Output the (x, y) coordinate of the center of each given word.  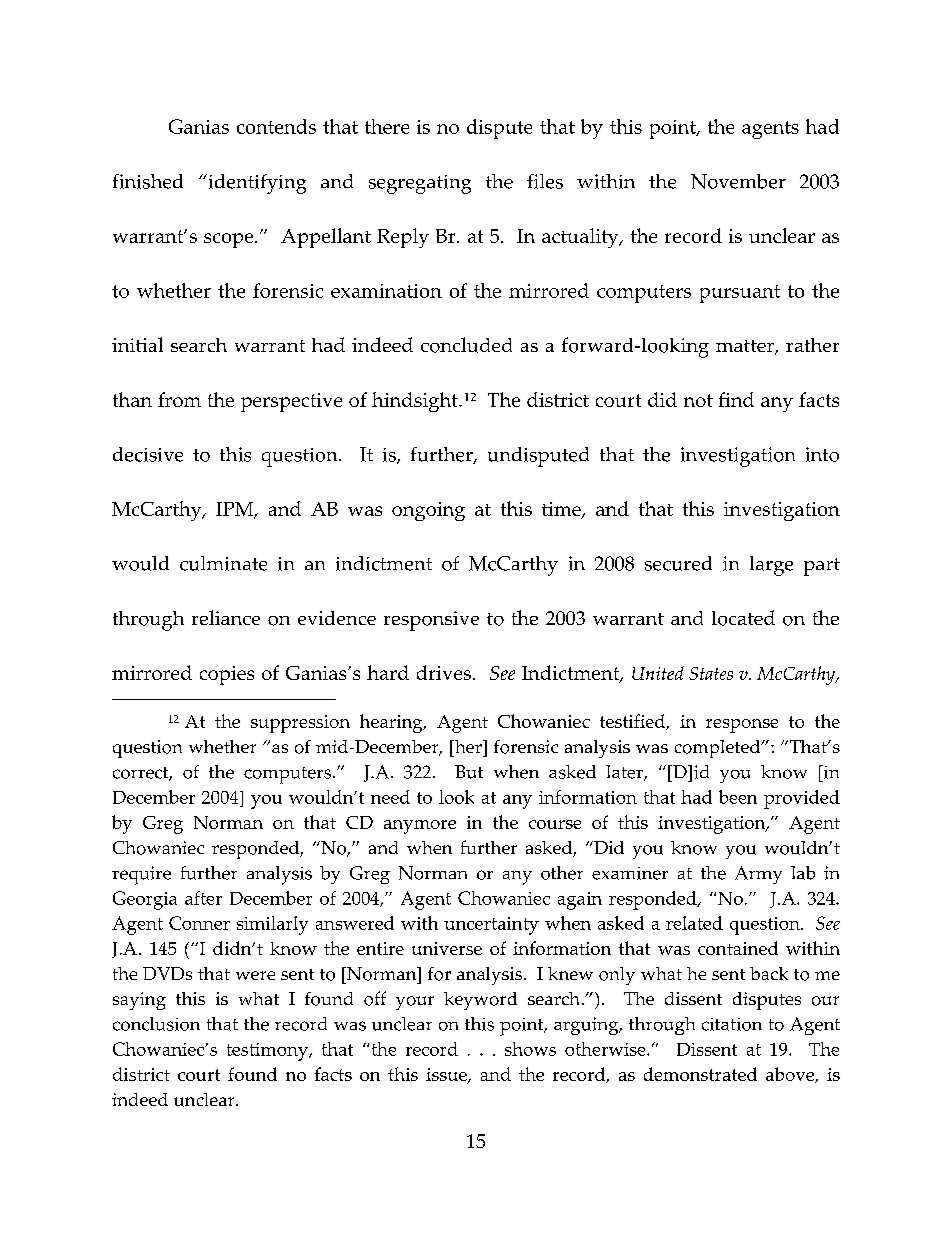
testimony (268, 1052)
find (736, 399)
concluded (466, 345)
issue (447, 1076)
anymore (420, 827)
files (545, 181)
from (179, 399)
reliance (226, 617)
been (738, 797)
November (738, 181)
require (141, 875)
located (743, 618)
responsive (431, 621)
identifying (256, 184)
